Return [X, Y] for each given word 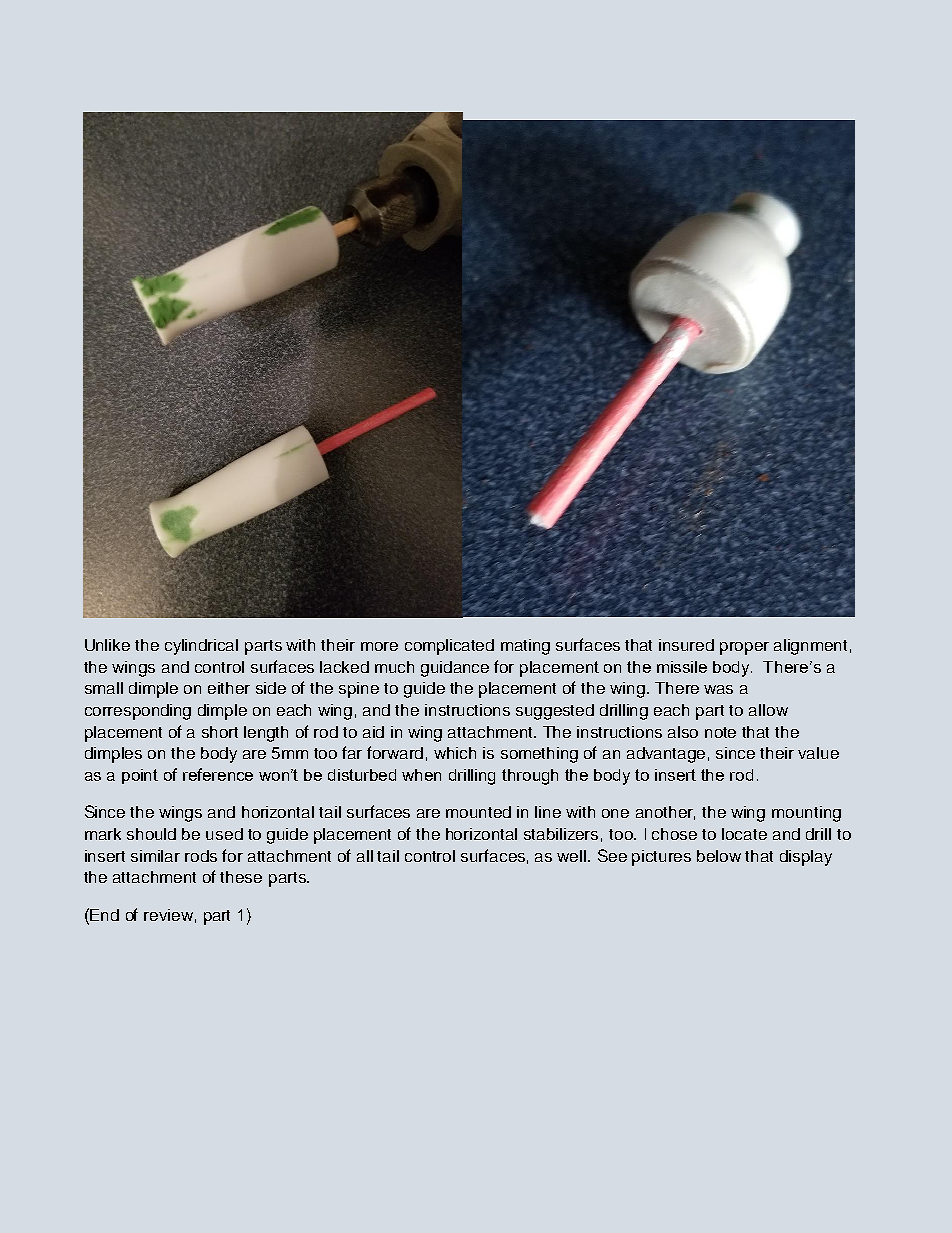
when [421, 775]
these [241, 877]
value [818, 753]
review [168, 915]
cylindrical [201, 647]
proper [744, 648]
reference [218, 774]
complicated [449, 647]
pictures [661, 858]
